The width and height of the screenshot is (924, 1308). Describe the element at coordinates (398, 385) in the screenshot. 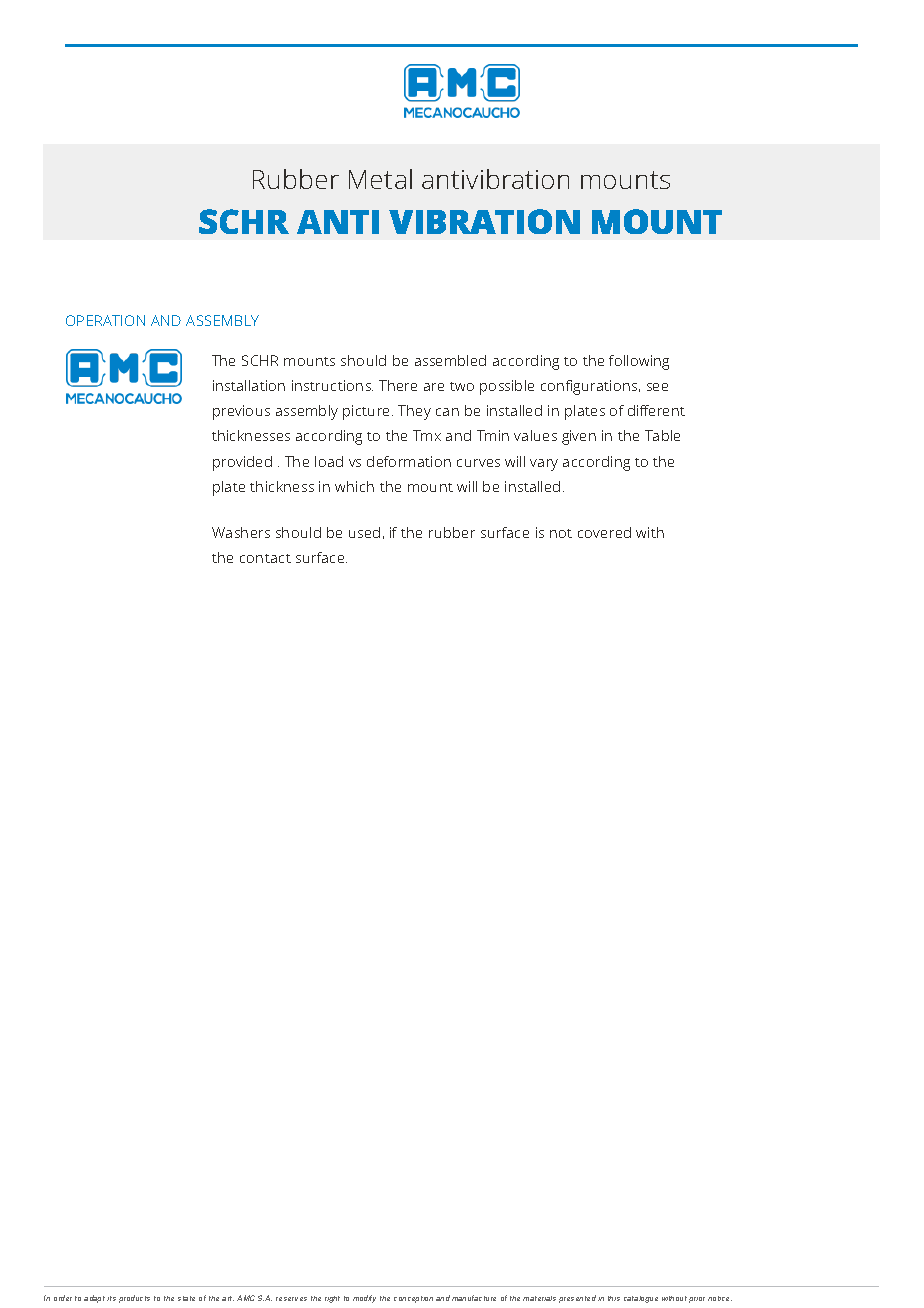

I see `There` at that location.
